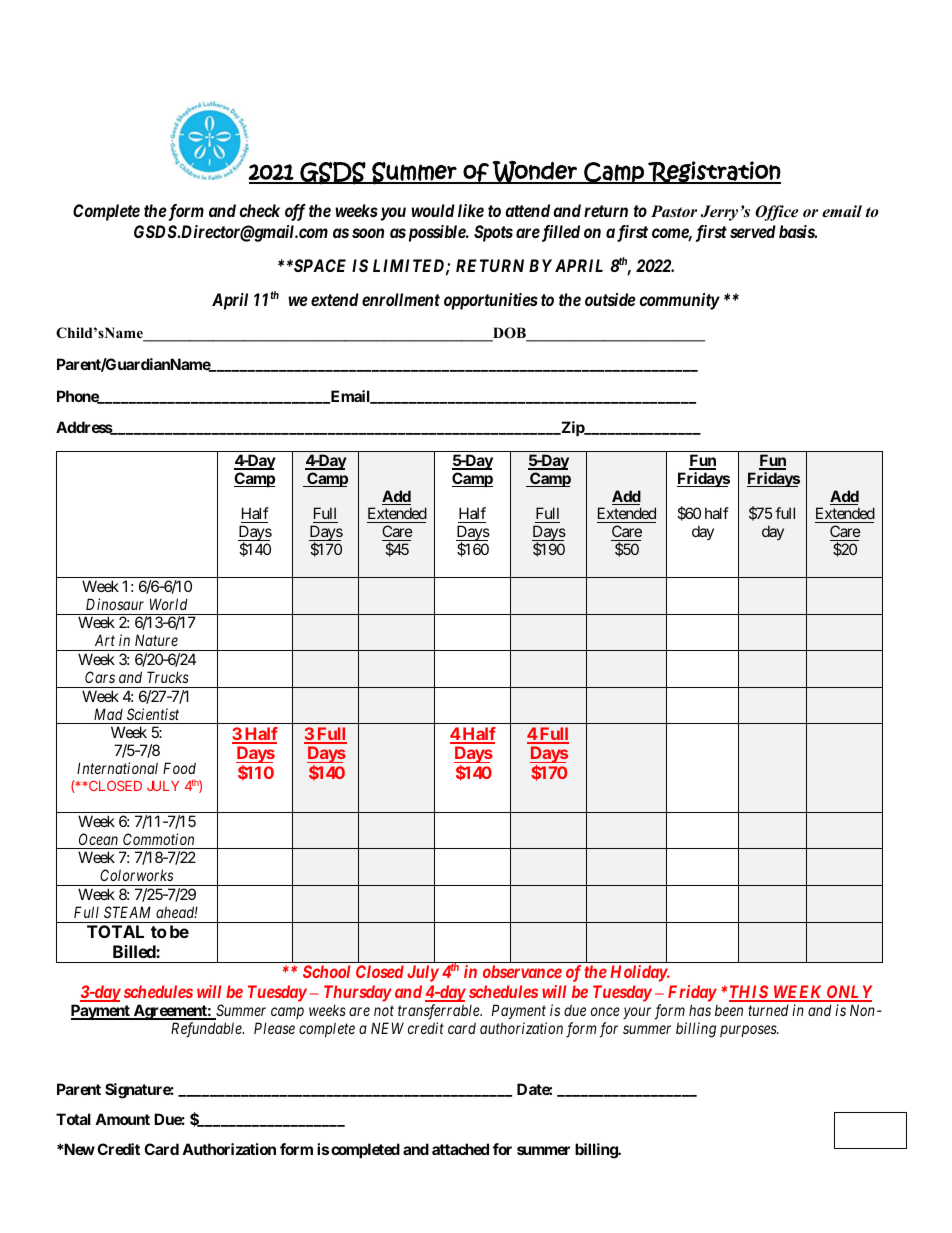 This screenshot has width=952, height=1233. Describe the element at coordinates (460, 1149) in the screenshot. I see `attached` at that location.
